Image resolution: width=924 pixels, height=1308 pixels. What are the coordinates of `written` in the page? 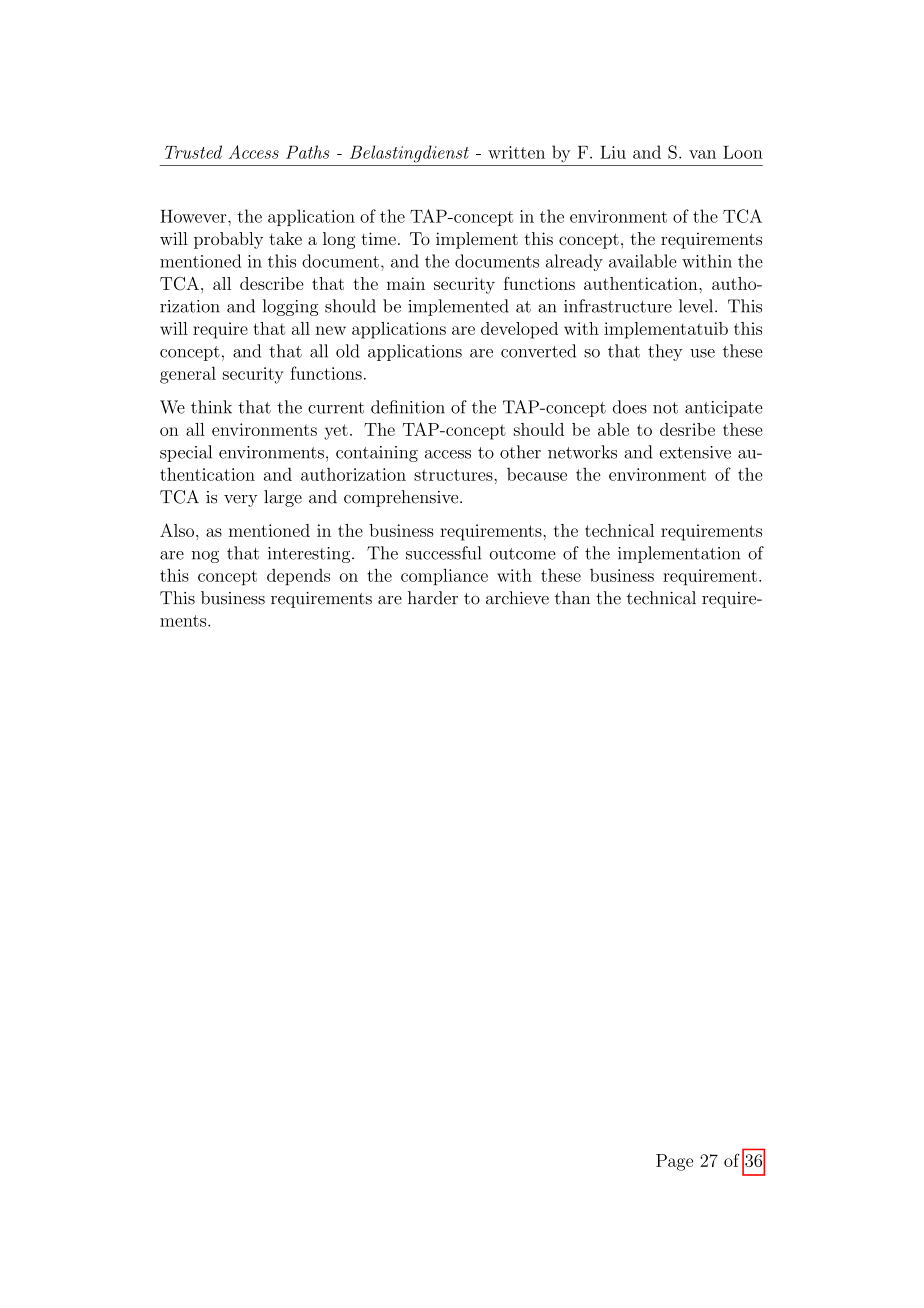 It's located at (516, 152).
